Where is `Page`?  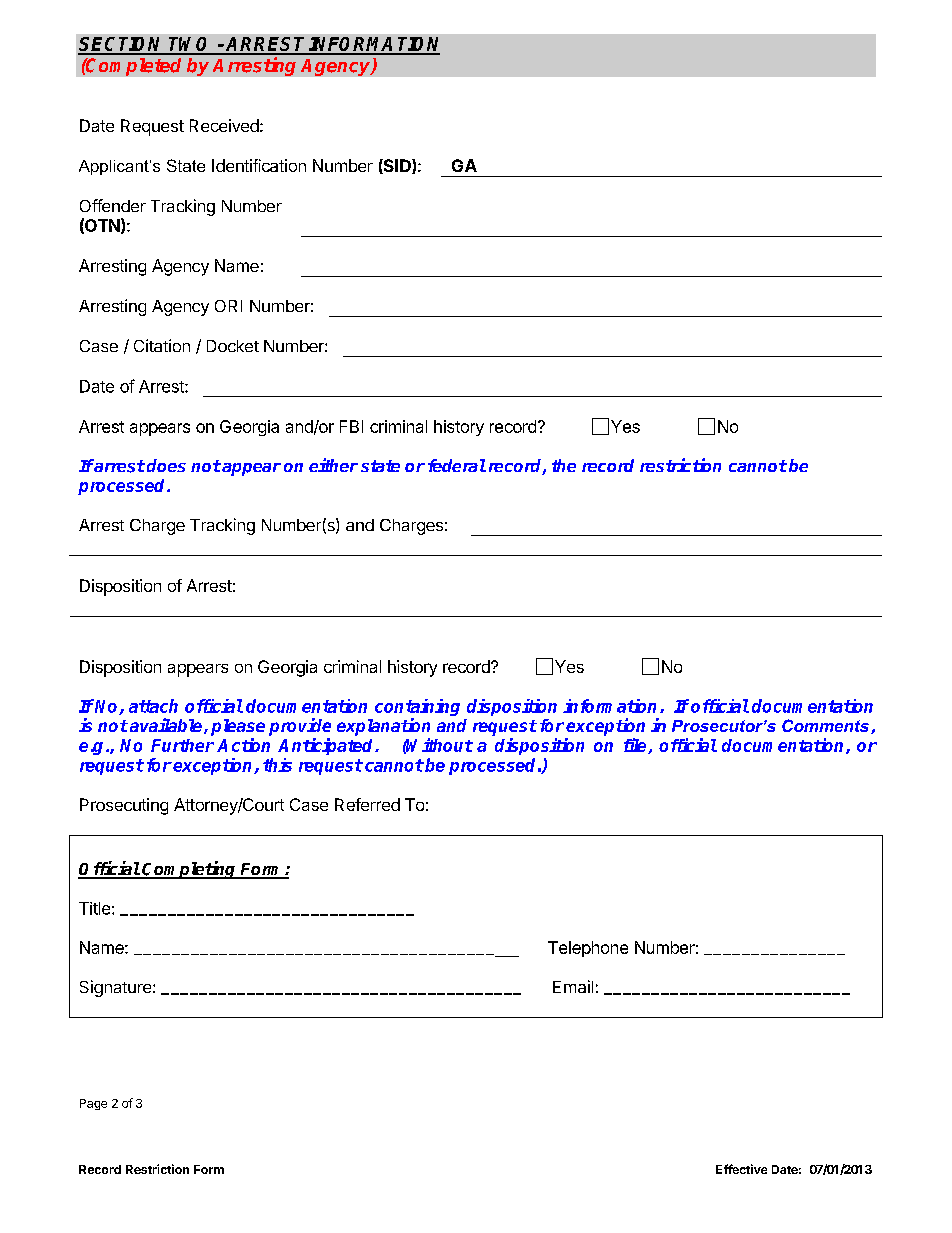
Page is located at coordinates (93, 1104).
